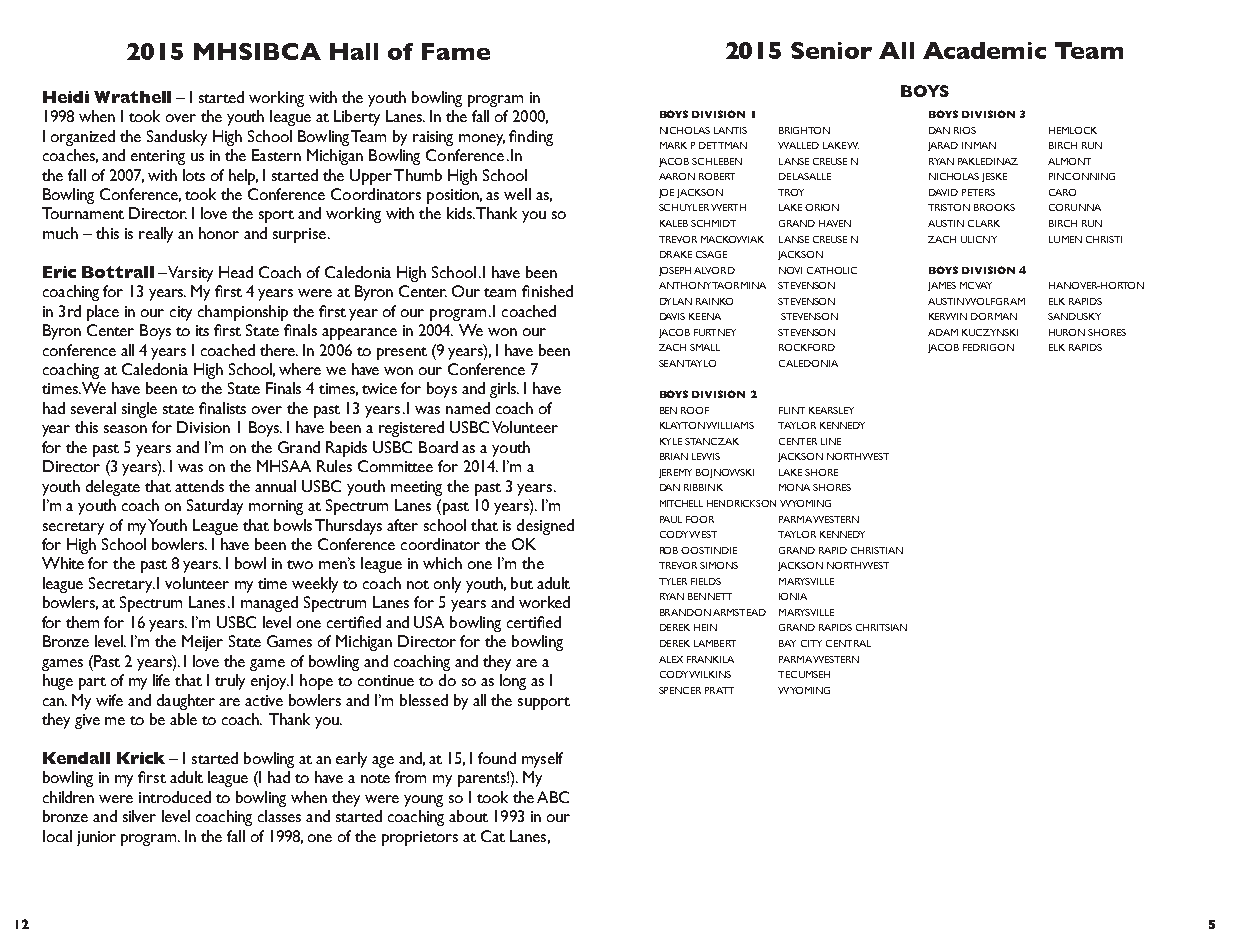 The image size is (1233, 952). I want to click on LINE, so click(831, 441).
